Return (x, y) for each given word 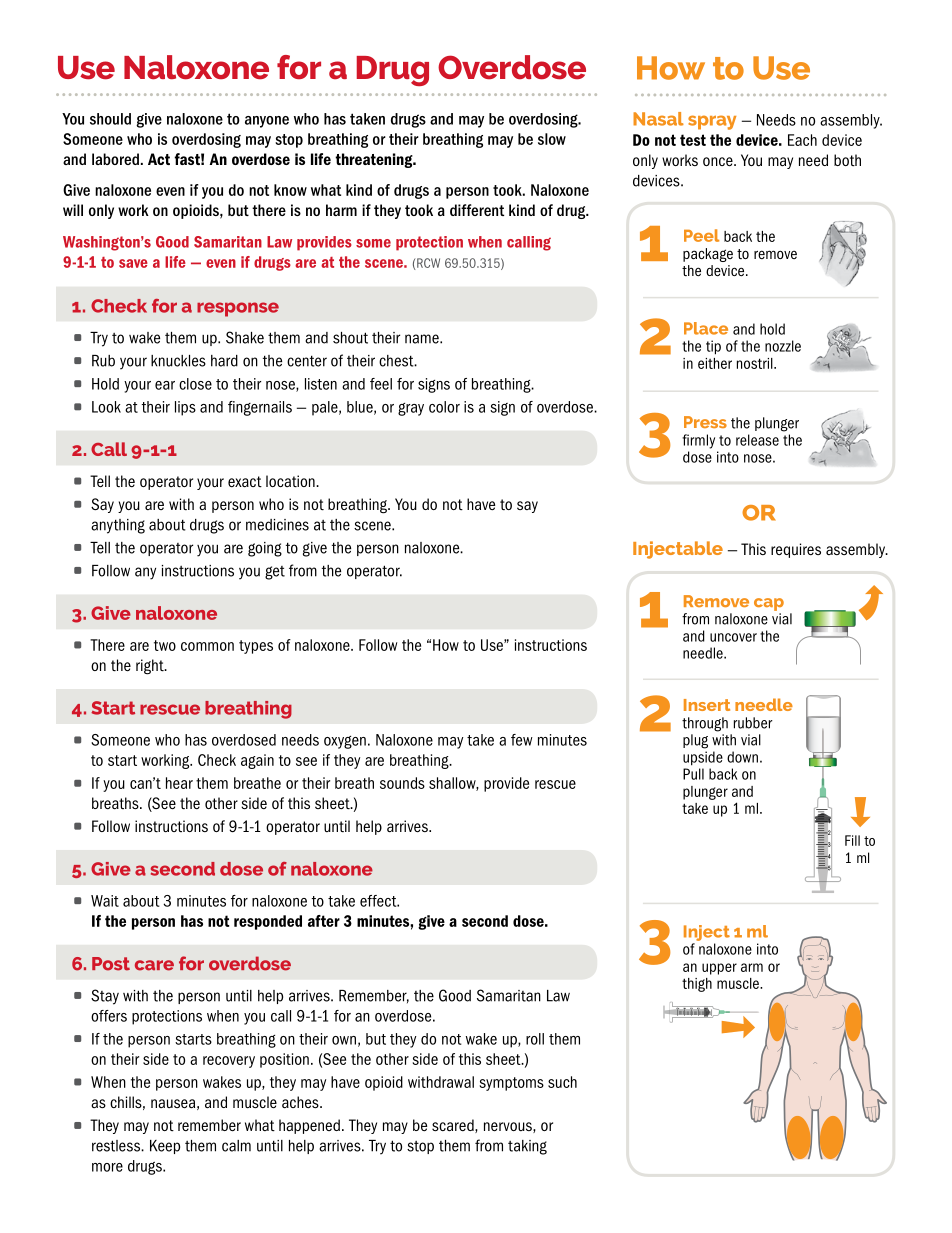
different (477, 210)
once (719, 162)
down (742, 757)
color (444, 407)
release (757, 440)
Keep (165, 1147)
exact (245, 482)
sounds (402, 783)
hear (179, 783)
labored (115, 159)
